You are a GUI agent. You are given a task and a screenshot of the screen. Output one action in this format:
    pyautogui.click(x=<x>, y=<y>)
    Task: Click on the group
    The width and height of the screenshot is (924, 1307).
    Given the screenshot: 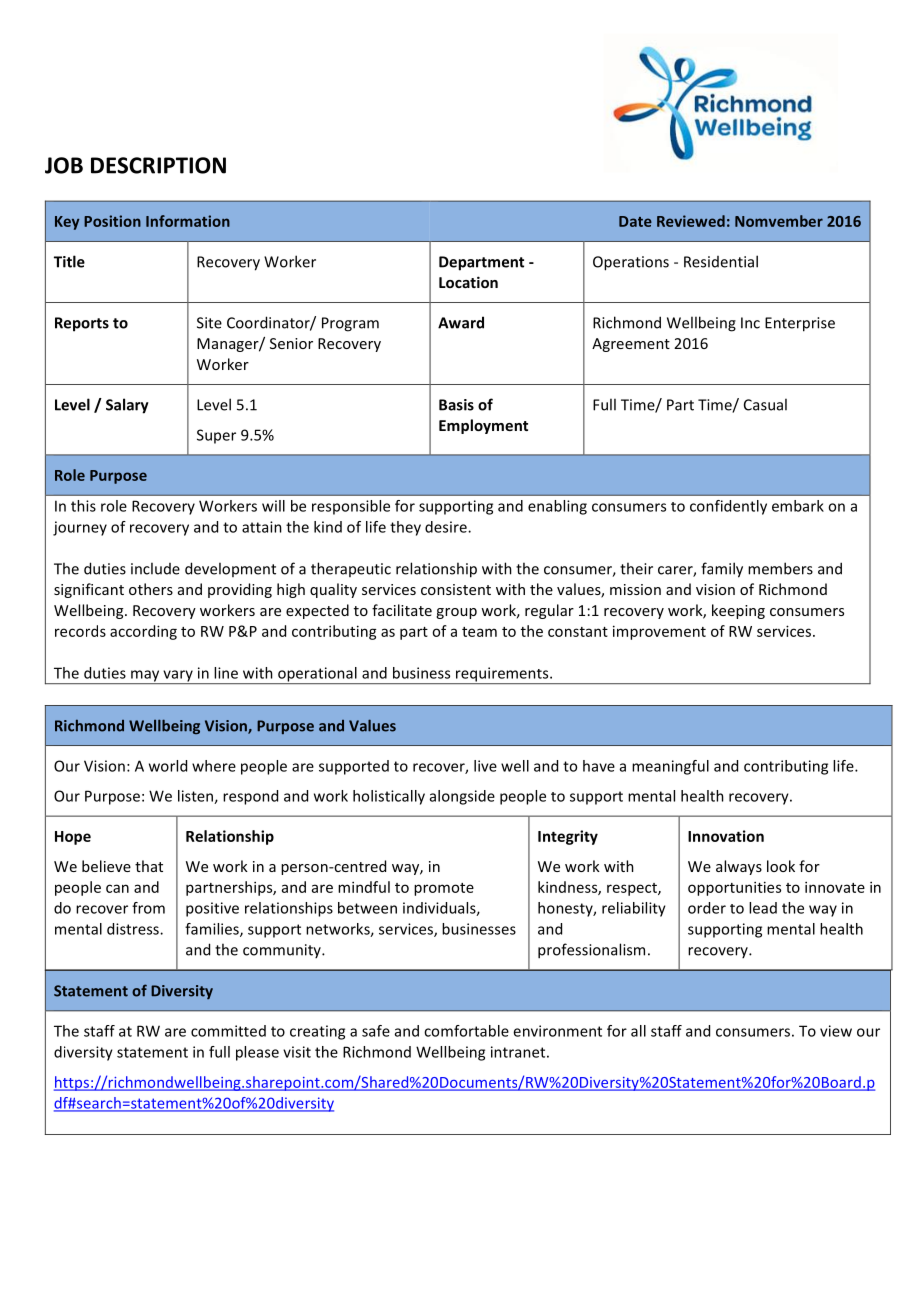 What is the action you would take?
    pyautogui.click(x=456, y=613)
